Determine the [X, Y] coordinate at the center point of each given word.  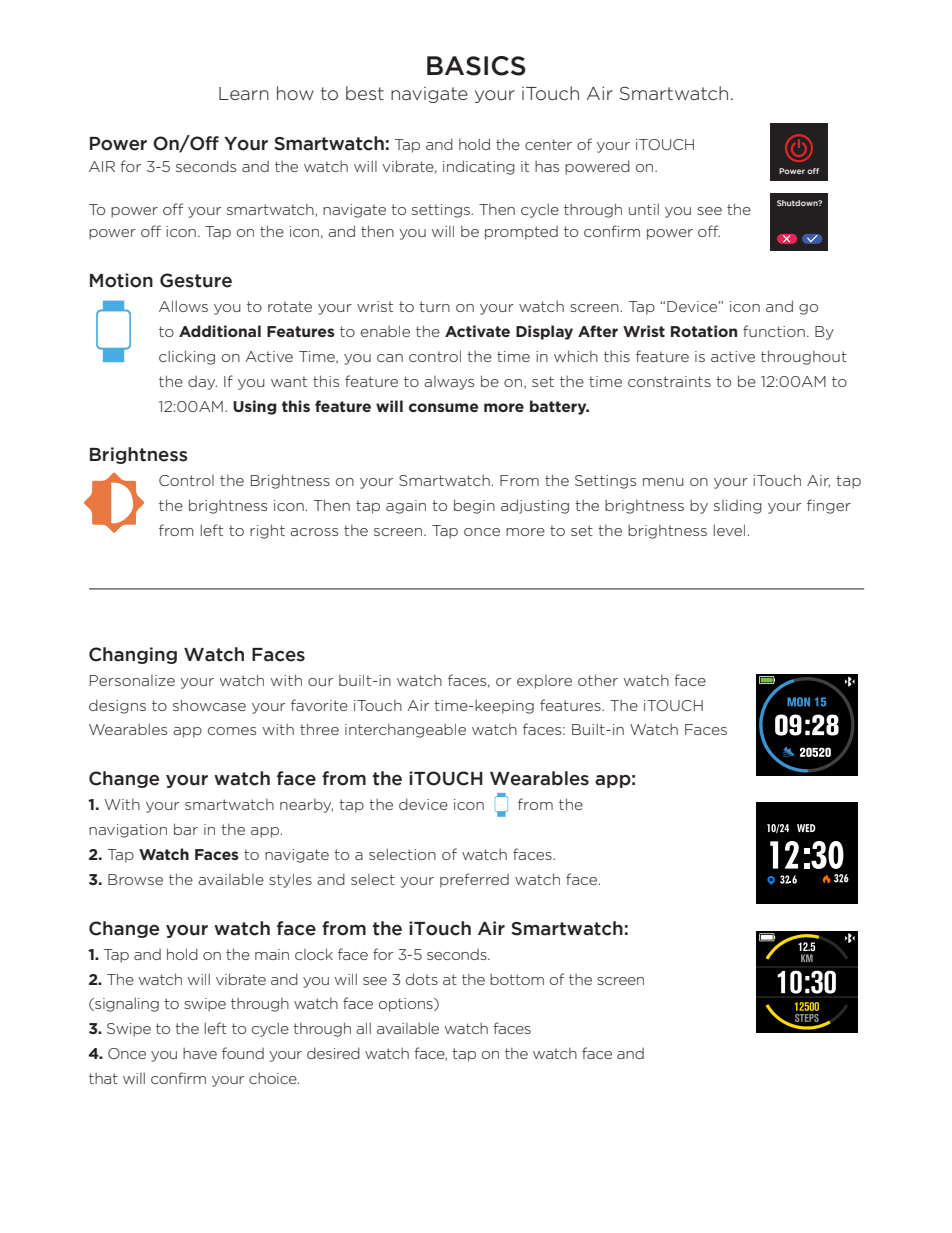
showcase [209, 705]
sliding [738, 507]
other [598, 680]
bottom [517, 979]
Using [255, 407]
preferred [474, 880]
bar [186, 829]
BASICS [476, 66]
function [774, 331]
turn [434, 306]
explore [544, 682]
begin [474, 506]
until [644, 209]
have [200, 1053]
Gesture [196, 280]
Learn [244, 93]
